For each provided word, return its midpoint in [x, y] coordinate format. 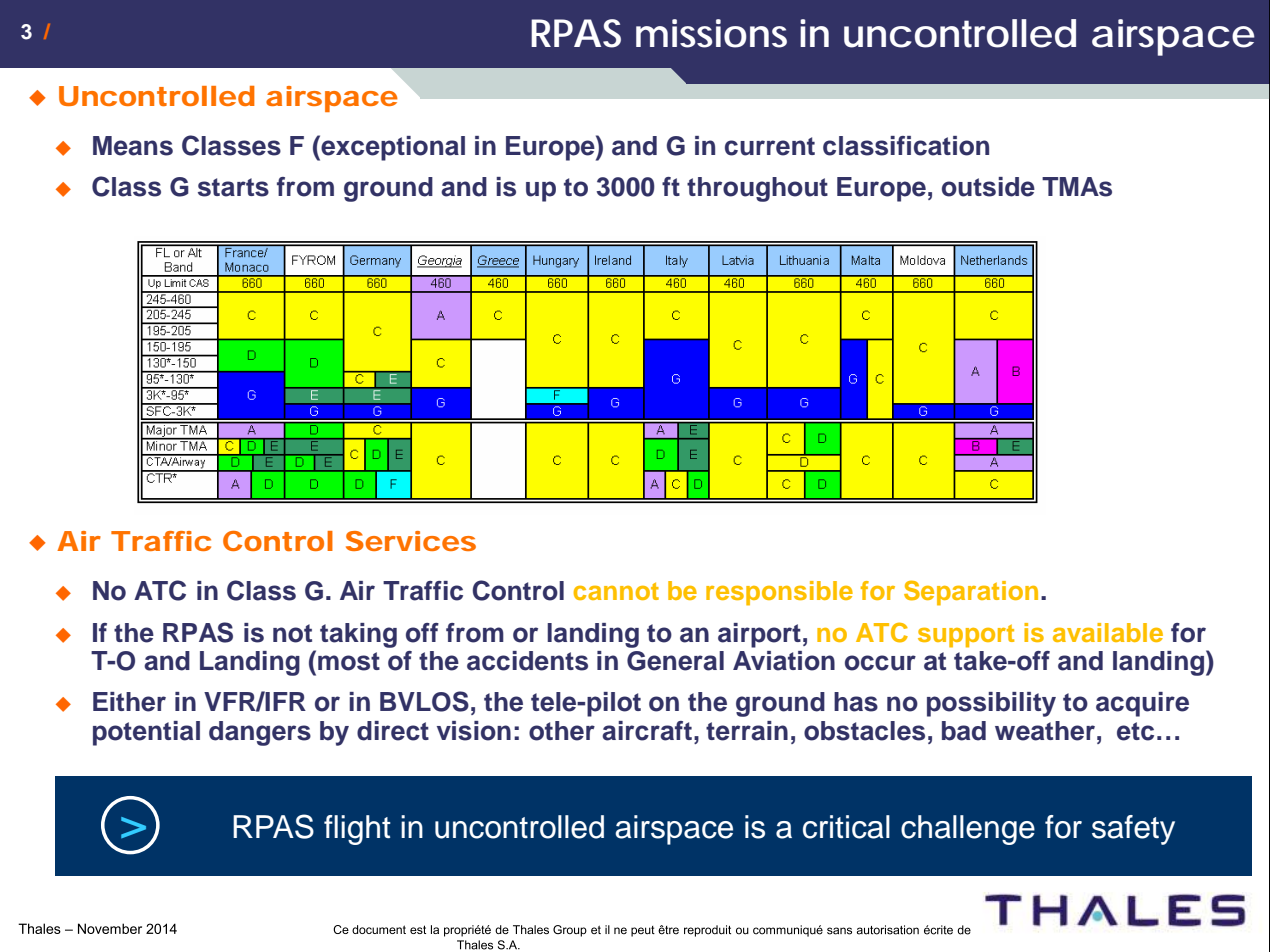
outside [988, 187]
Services [411, 541]
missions [711, 33]
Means [133, 146]
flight [357, 830]
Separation [971, 593]
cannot [616, 591]
